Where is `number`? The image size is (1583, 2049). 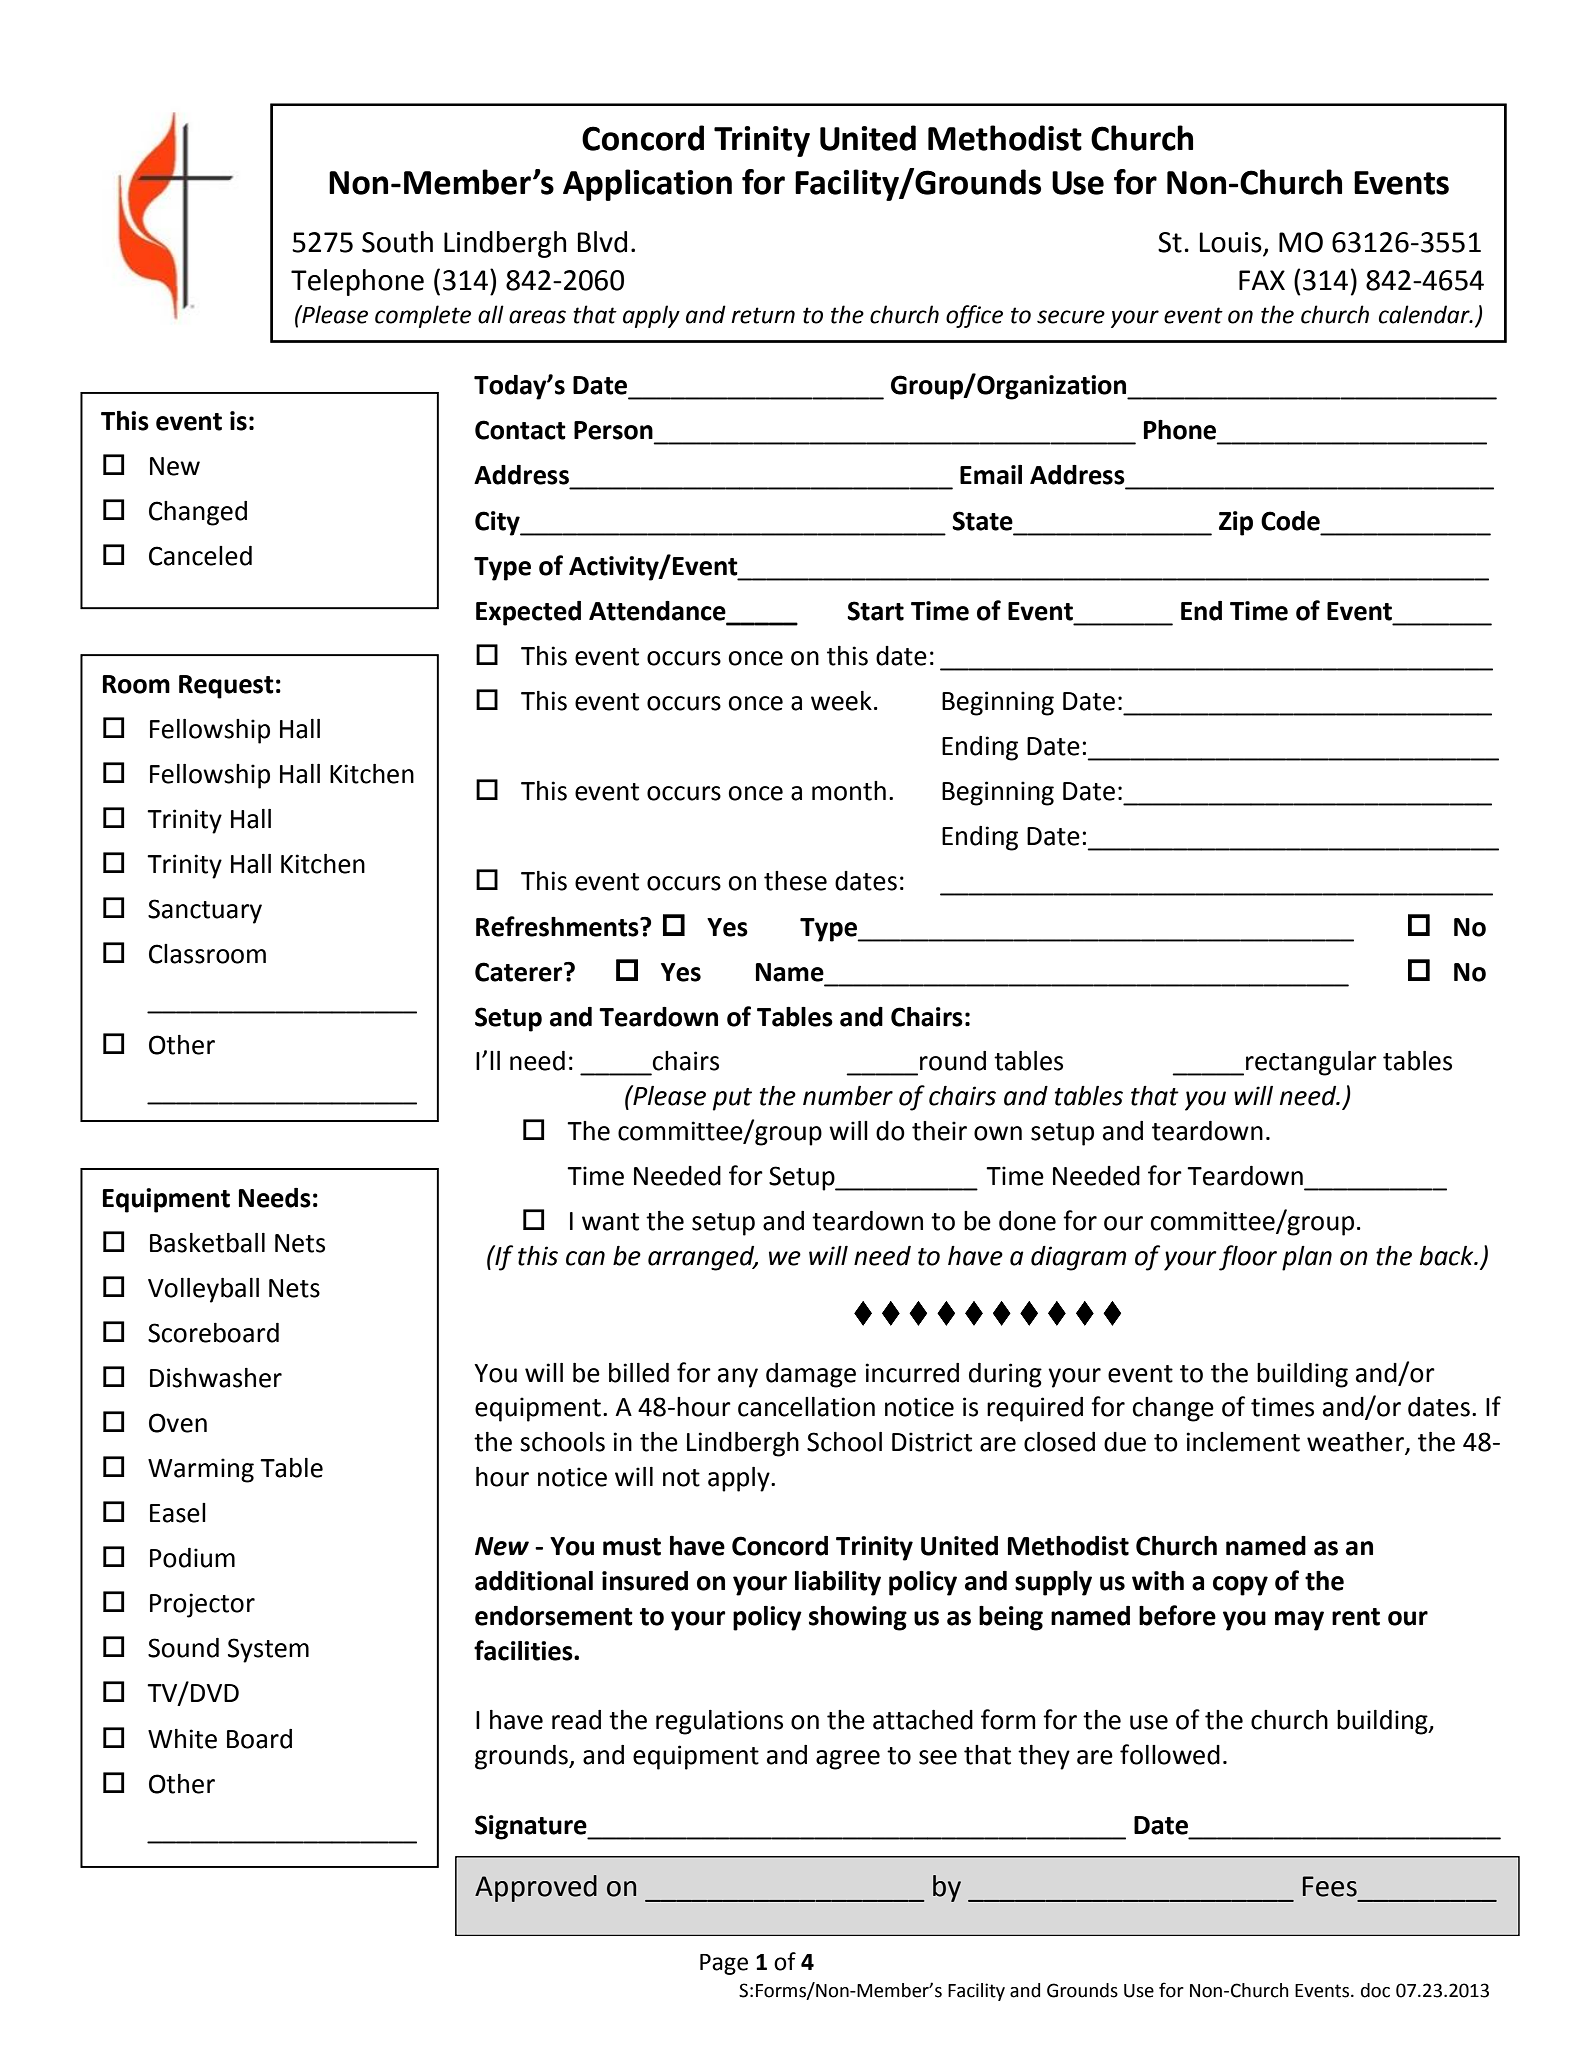
number is located at coordinates (848, 1096).
